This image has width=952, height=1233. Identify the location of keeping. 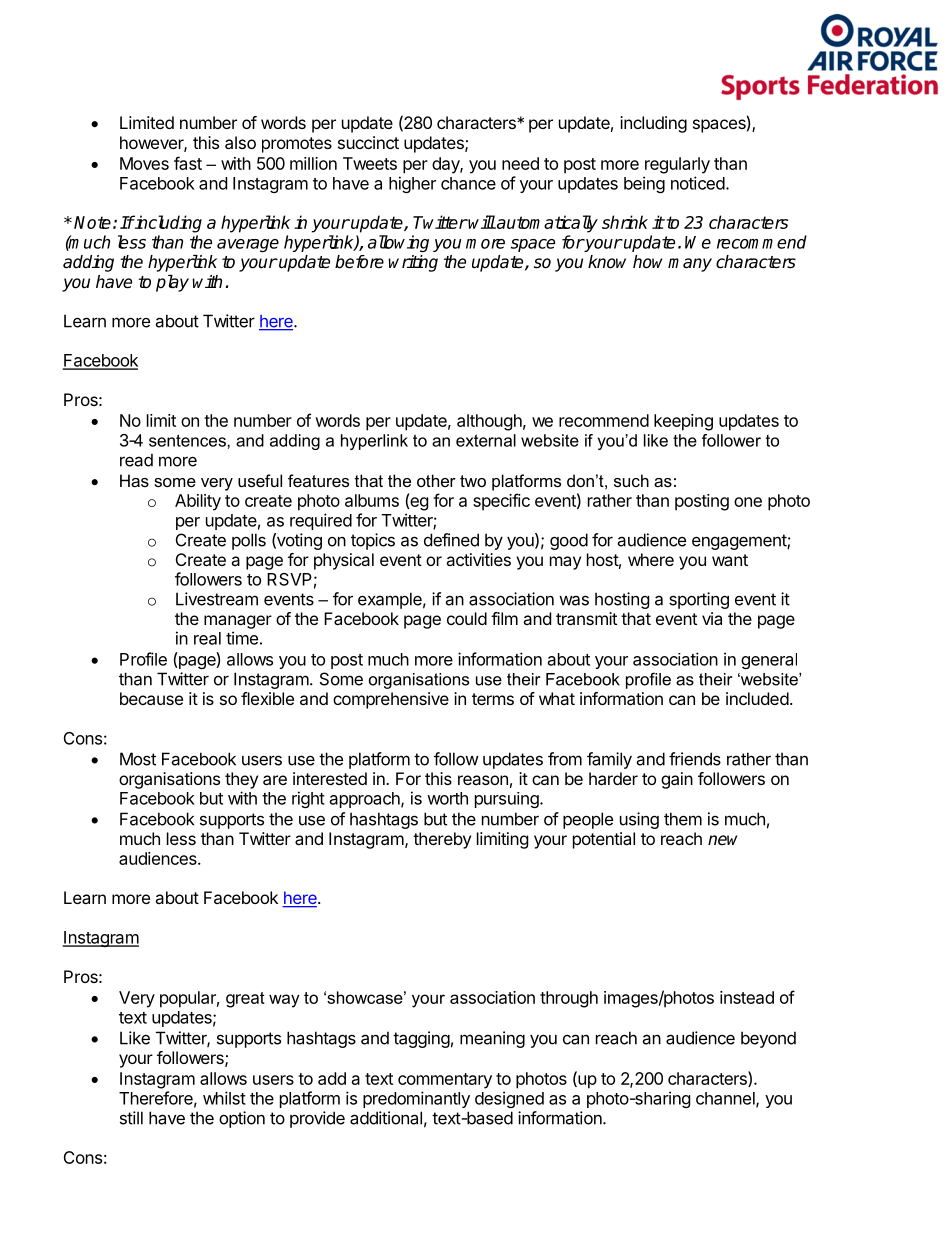
(683, 422).
